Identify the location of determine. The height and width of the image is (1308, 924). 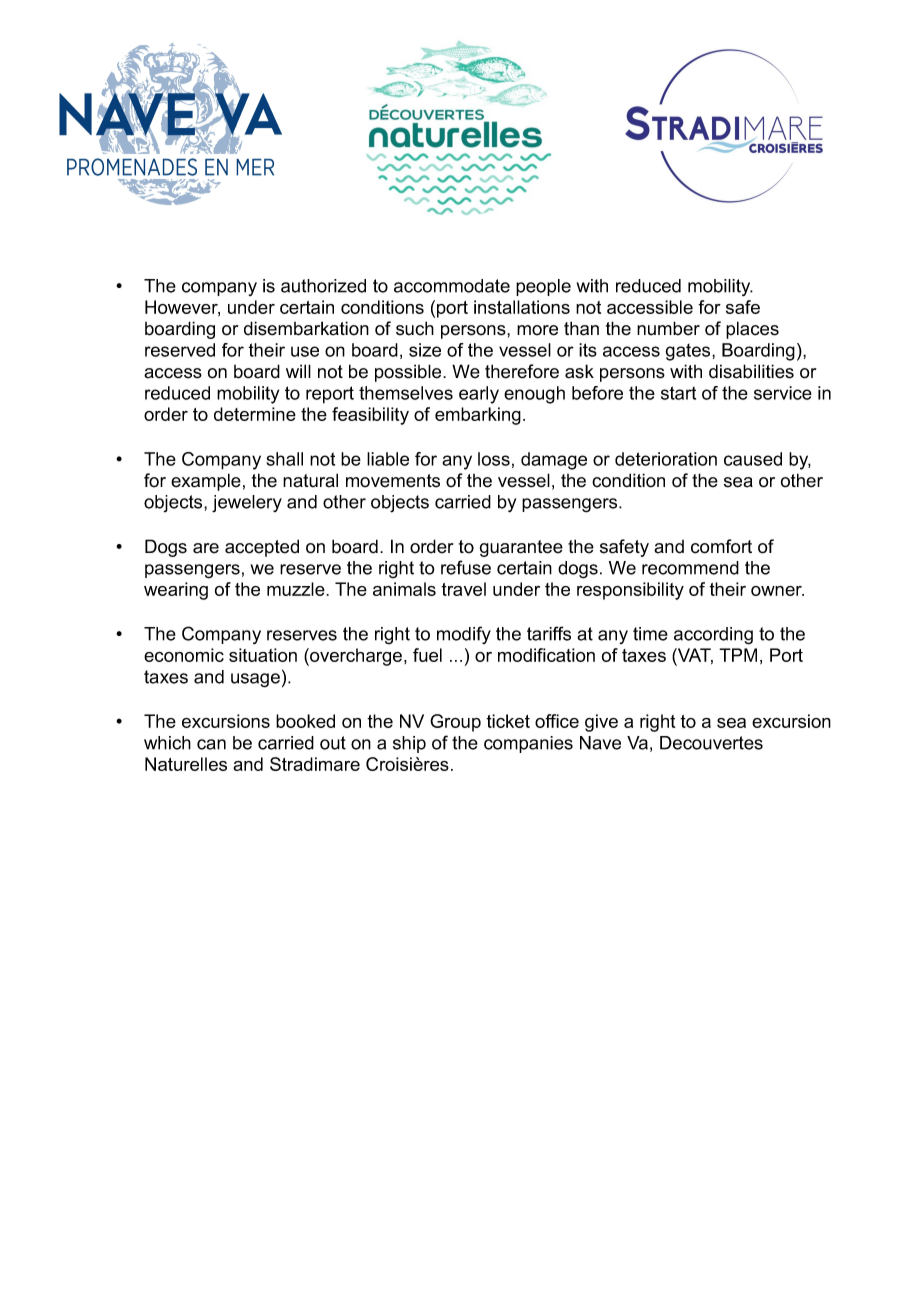
(255, 414).
